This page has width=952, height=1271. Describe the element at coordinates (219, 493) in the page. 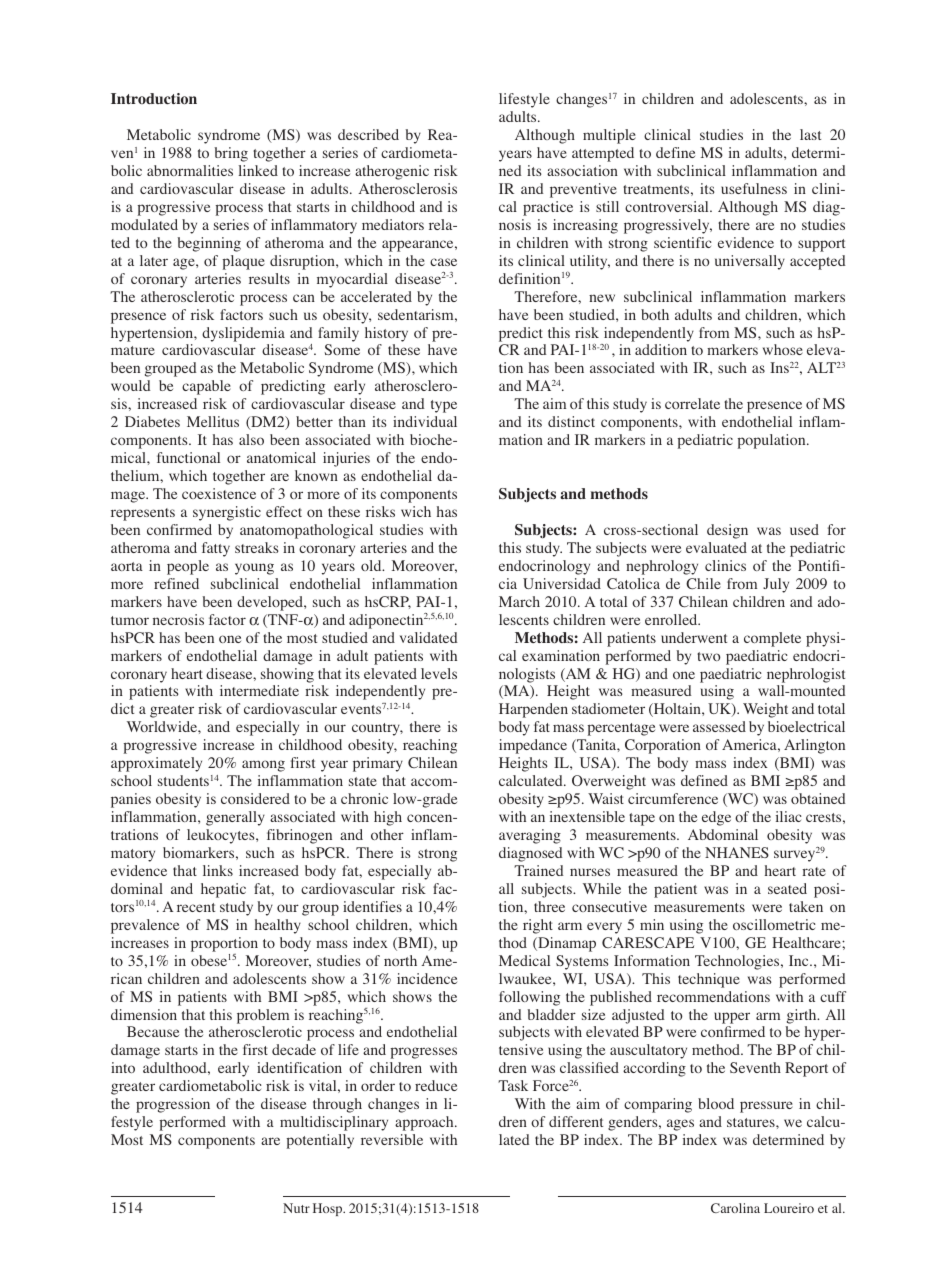

I see `coexistence` at that location.
